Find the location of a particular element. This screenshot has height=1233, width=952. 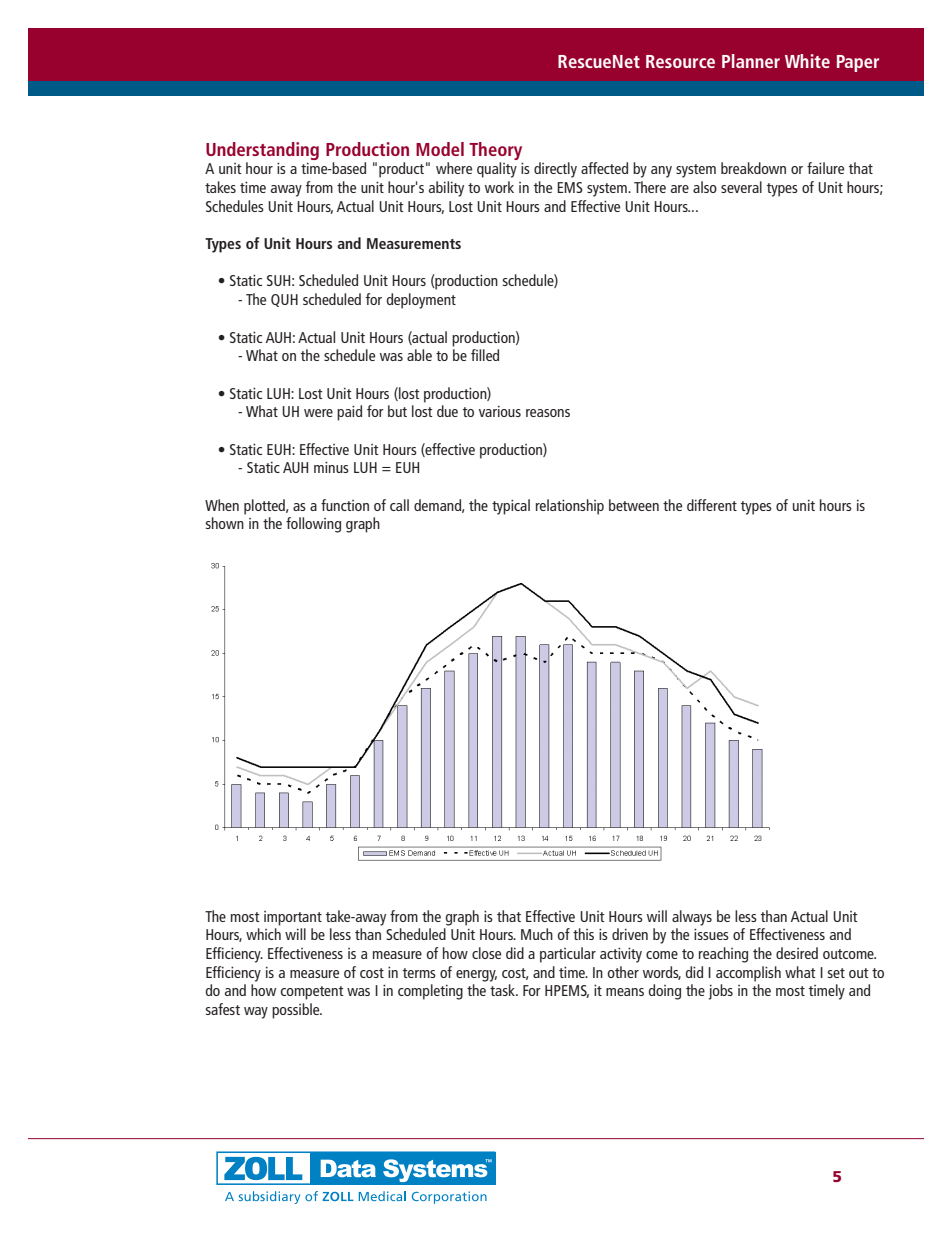

deployment is located at coordinates (421, 301).
